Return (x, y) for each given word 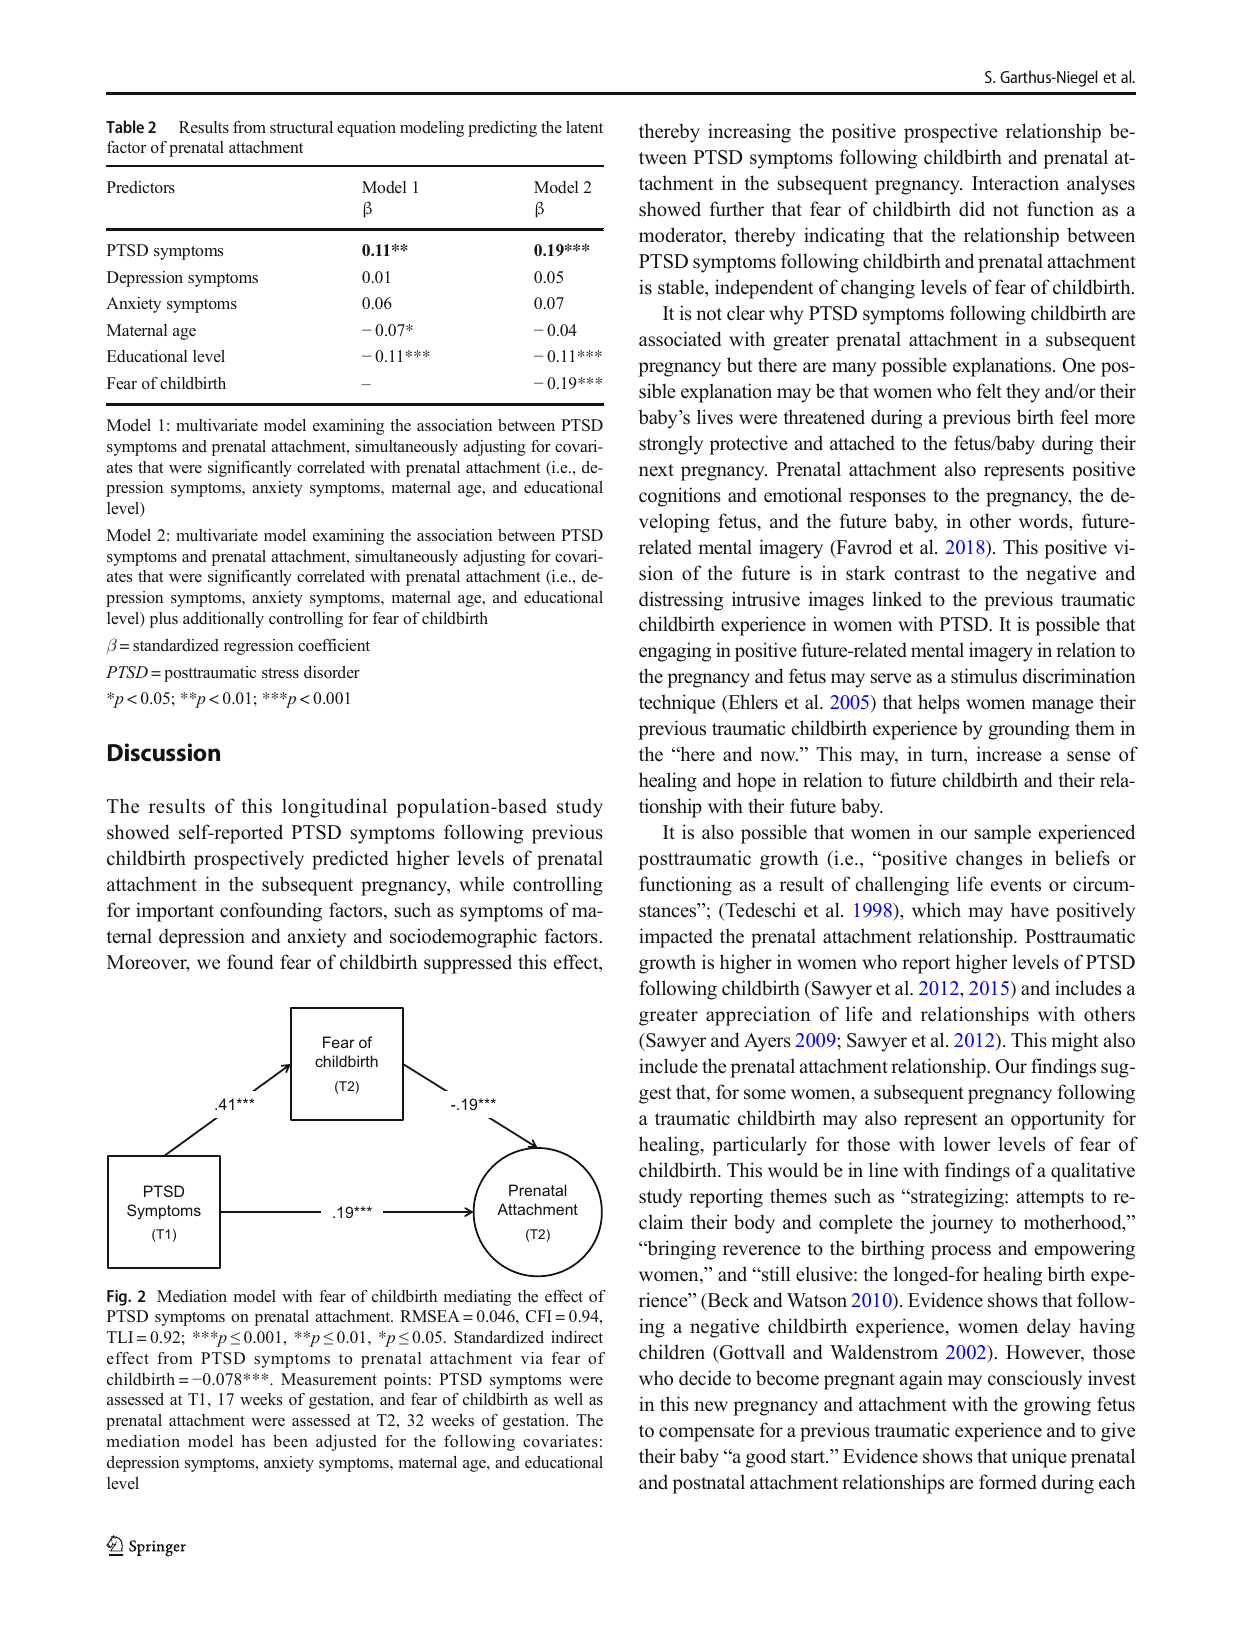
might (1075, 1042)
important (175, 912)
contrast (927, 574)
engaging (675, 652)
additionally (223, 620)
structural (301, 127)
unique (1039, 1458)
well (568, 1399)
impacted (676, 938)
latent (584, 127)
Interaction (1015, 183)
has (253, 1441)
